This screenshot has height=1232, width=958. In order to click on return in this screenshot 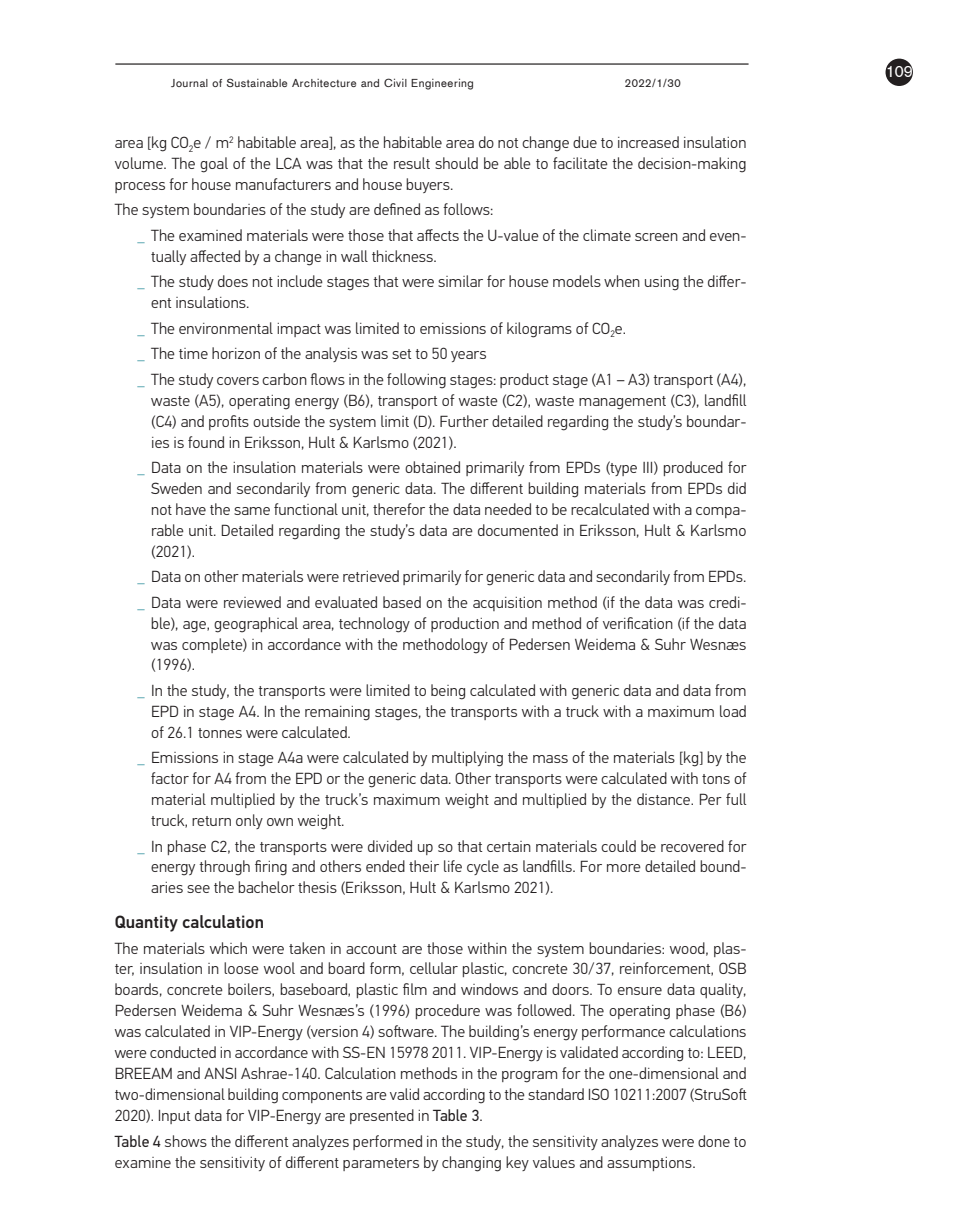, I will do `click(211, 821)`.
